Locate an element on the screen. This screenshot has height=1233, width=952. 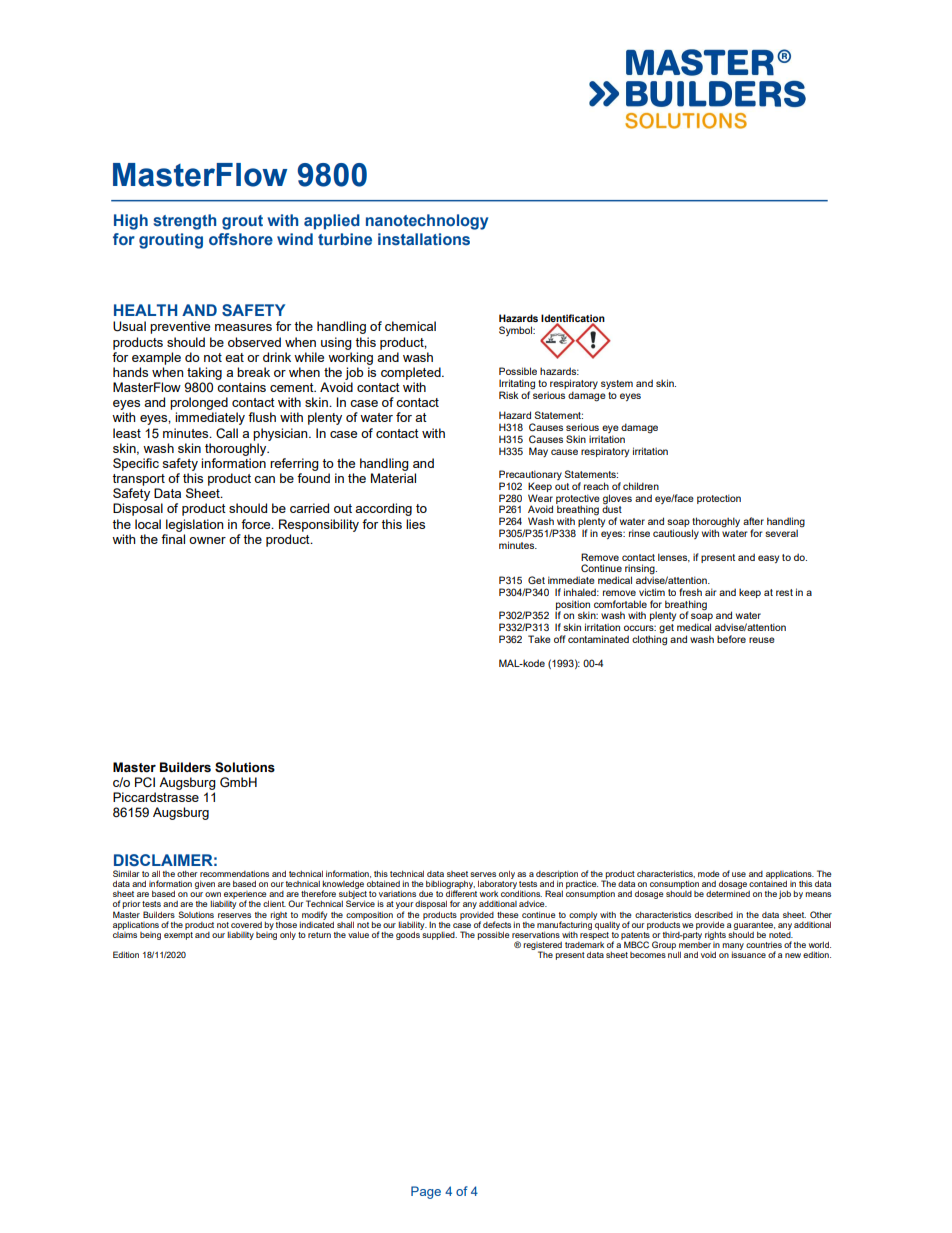
supplied is located at coordinates (439, 934).
